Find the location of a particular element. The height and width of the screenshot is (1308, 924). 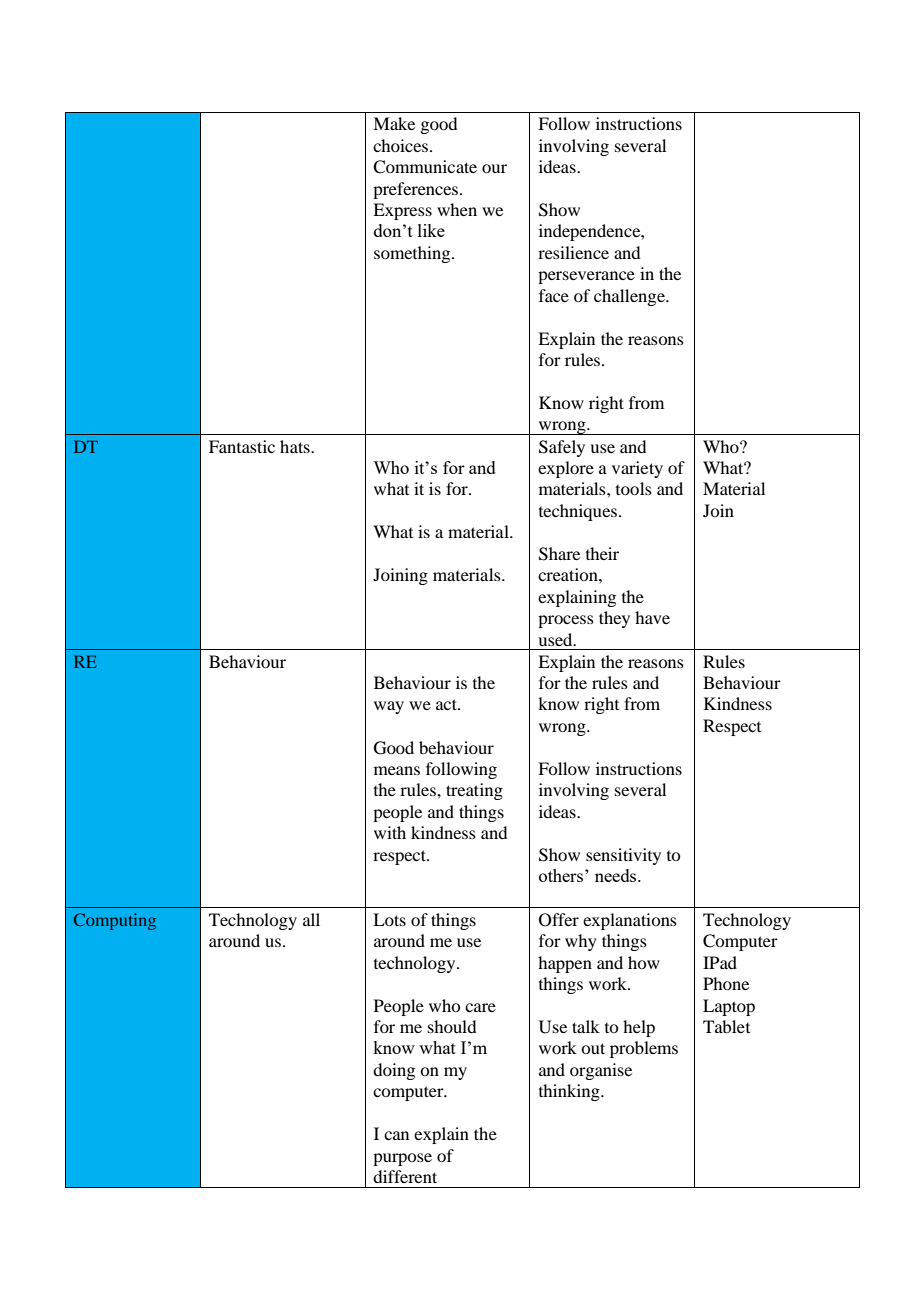

Make is located at coordinates (394, 123).
